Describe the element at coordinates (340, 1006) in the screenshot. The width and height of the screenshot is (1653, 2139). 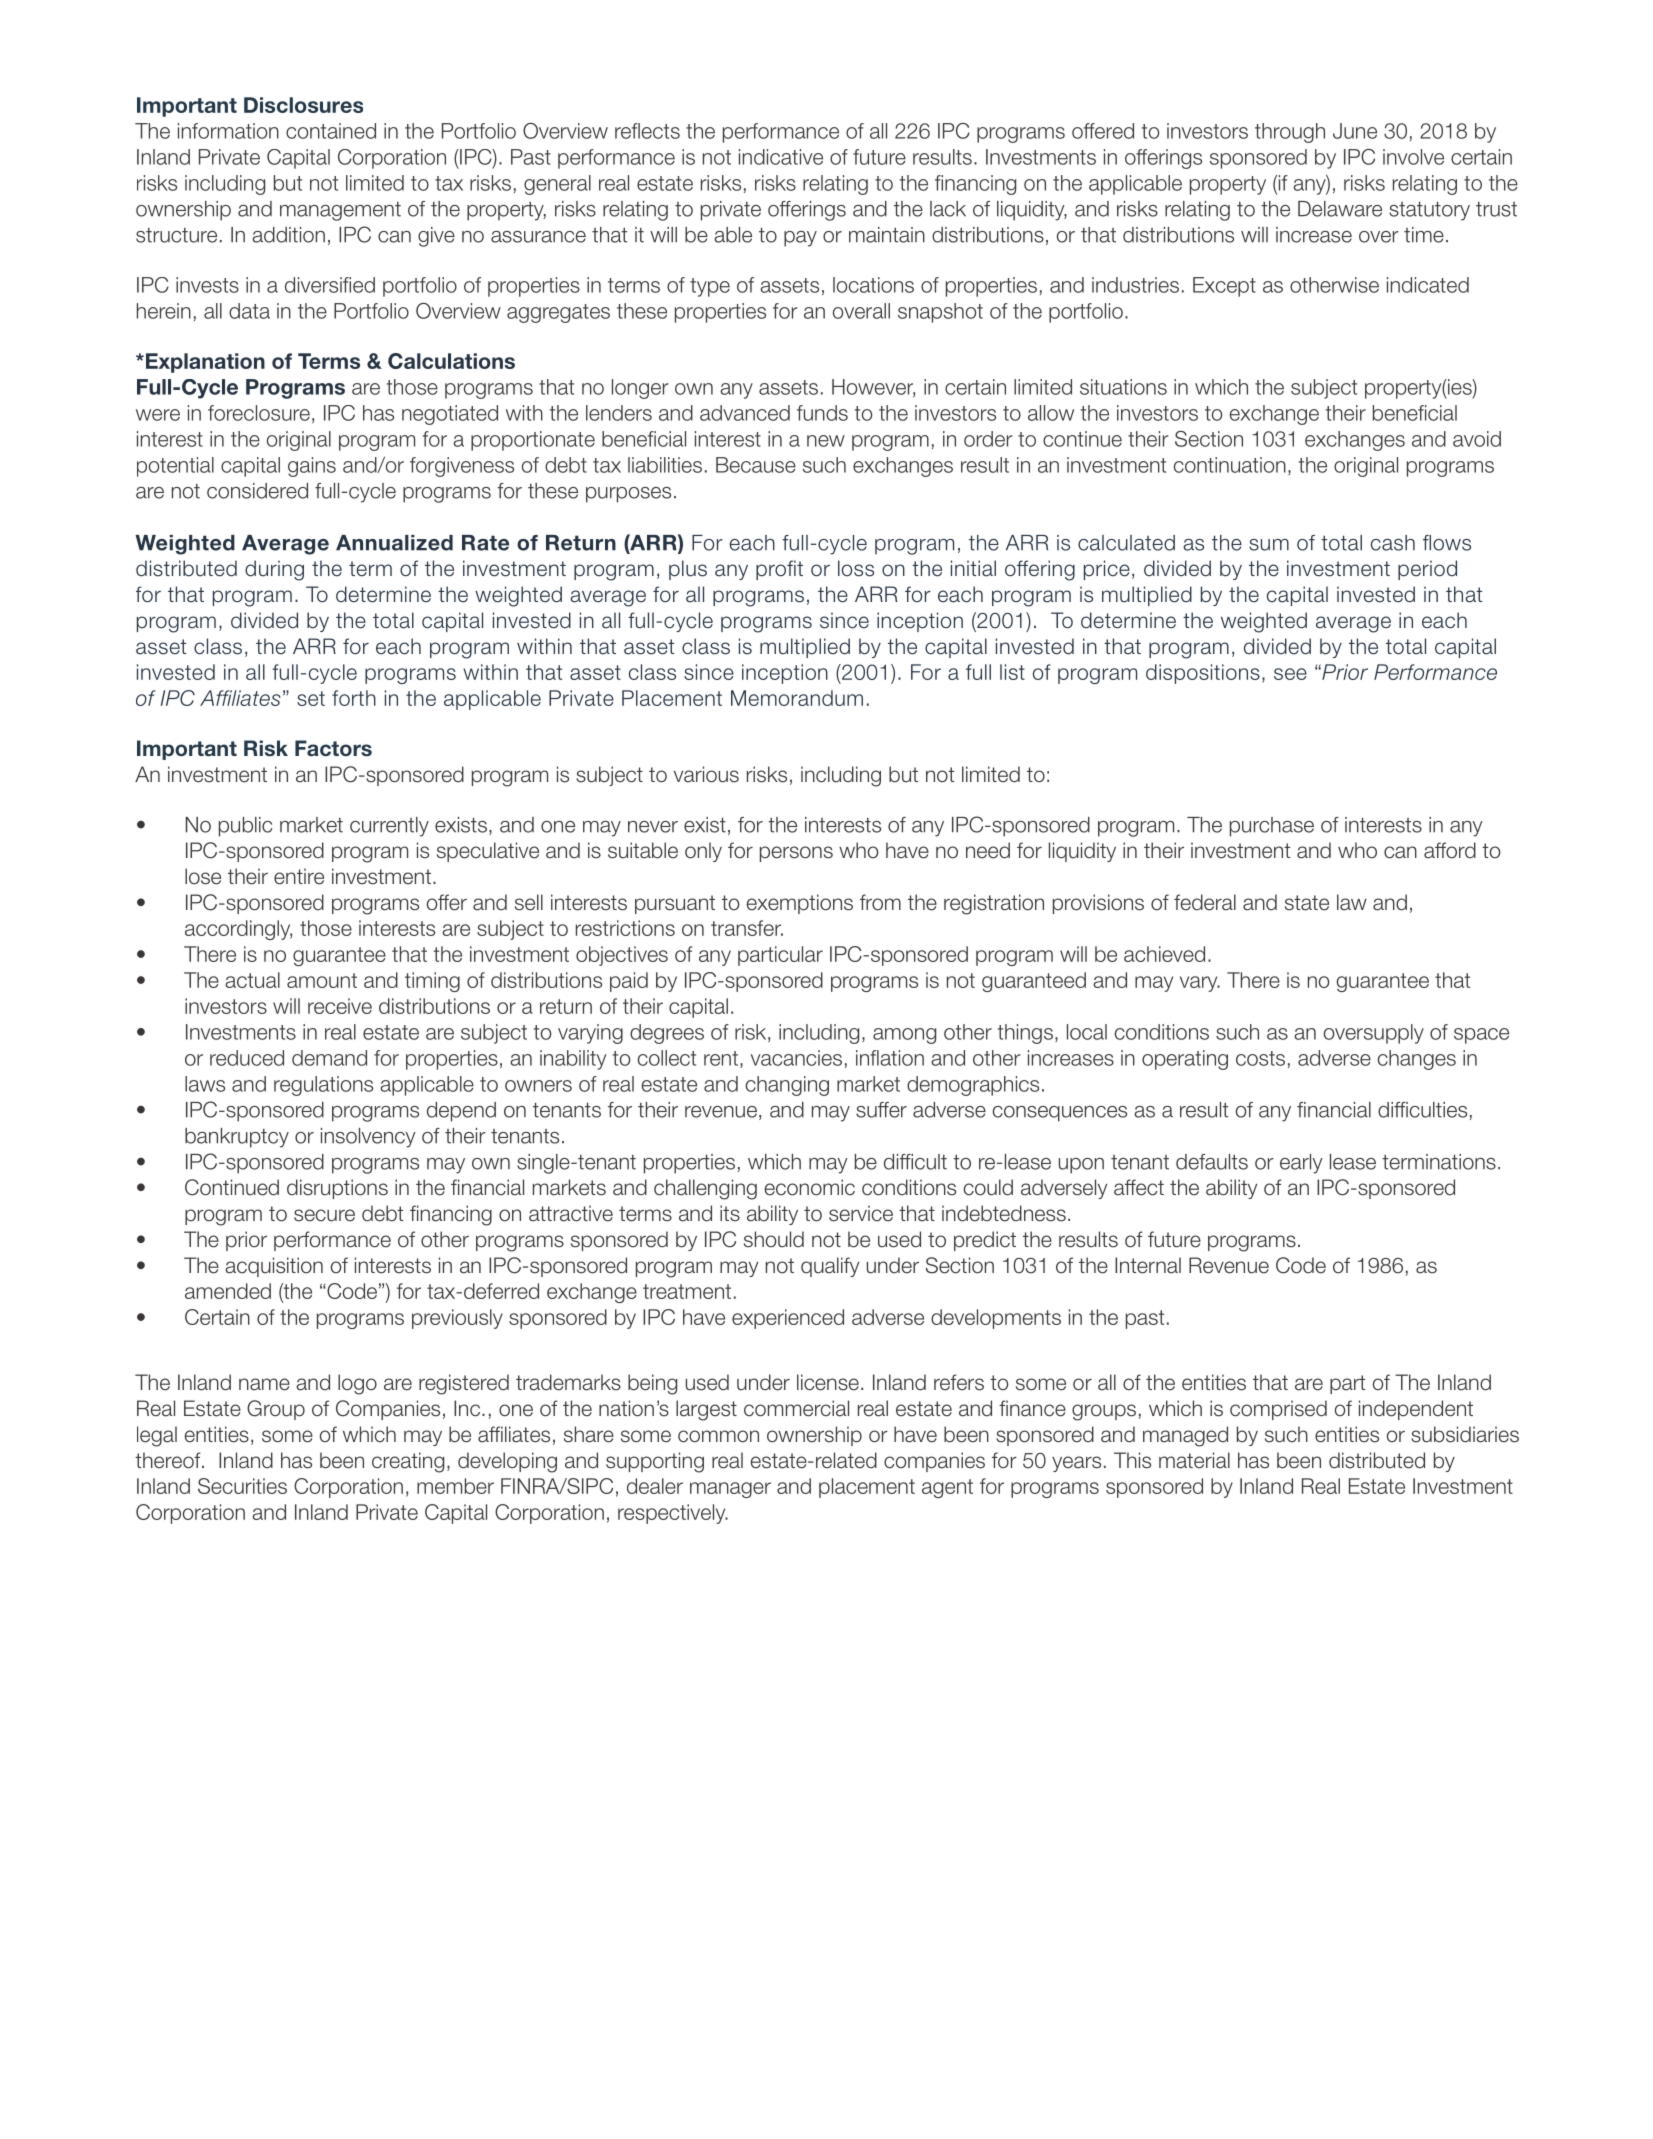
I see `receive` at that location.
